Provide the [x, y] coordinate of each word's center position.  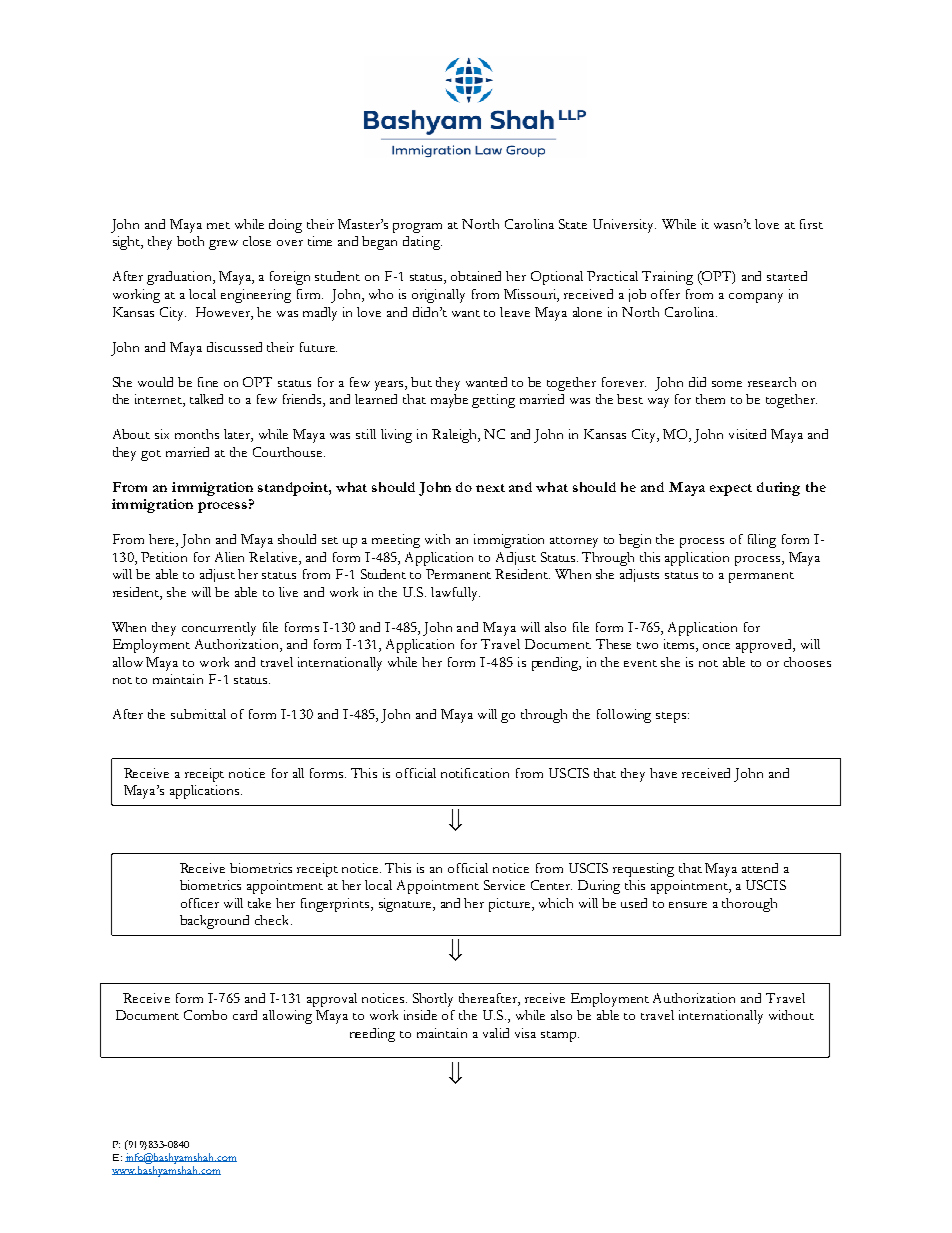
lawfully [455, 594]
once [716, 646]
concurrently [219, 629]
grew [223, 245]
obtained [476, 276]
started [787, 276]
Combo [205, 1015]
